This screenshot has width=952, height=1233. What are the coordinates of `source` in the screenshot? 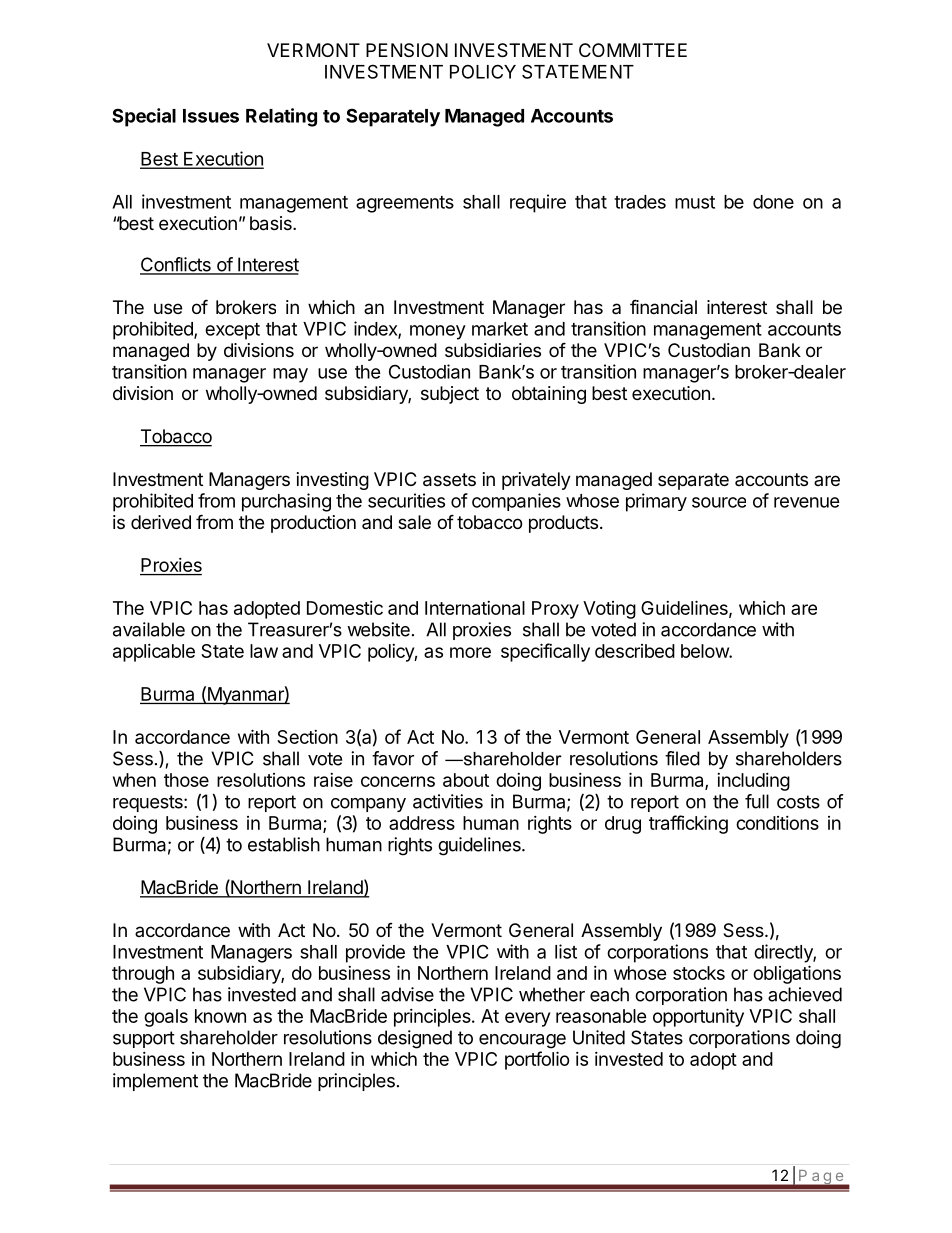 It's located at (719, 502).
